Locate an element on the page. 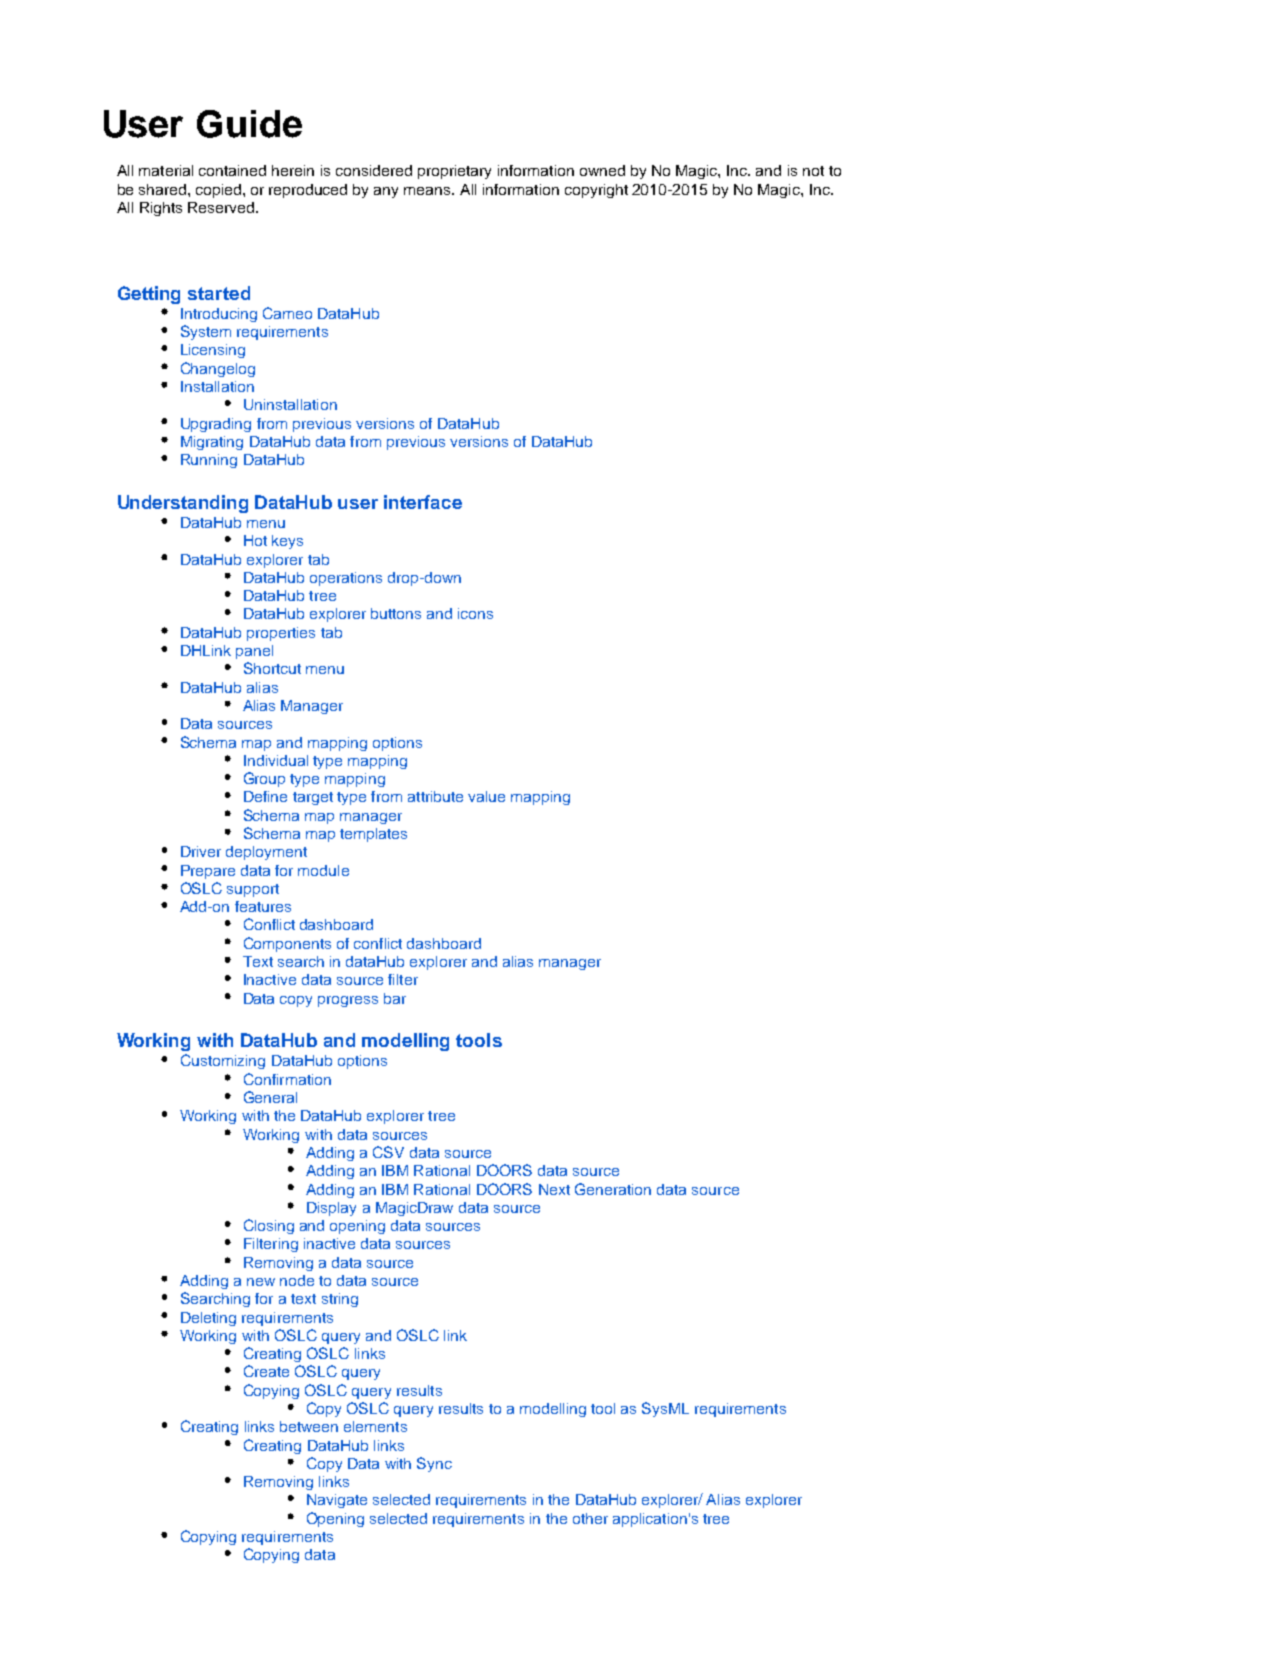 Image resolution: width=1286 pixels, height=1665 pixels. contained is located at coordinates (232, 170).
